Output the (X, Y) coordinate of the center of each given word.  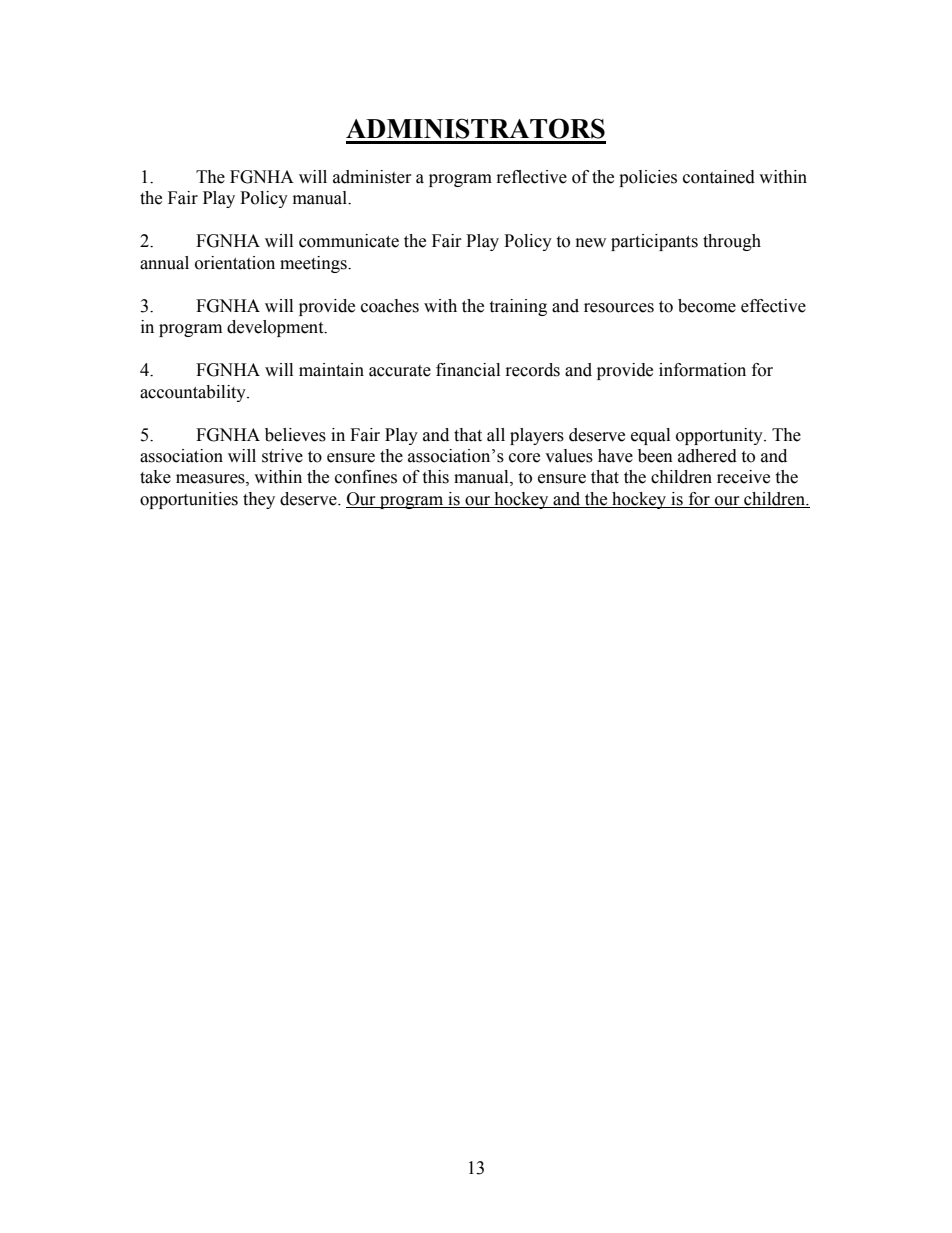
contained (719, 177)
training (518, 307)
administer (372, 177)
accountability (194, 393)
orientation (235, 263)
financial (468, 370)
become (707, 306)
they (259, 500)
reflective (532, 177)
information (702, 370)
